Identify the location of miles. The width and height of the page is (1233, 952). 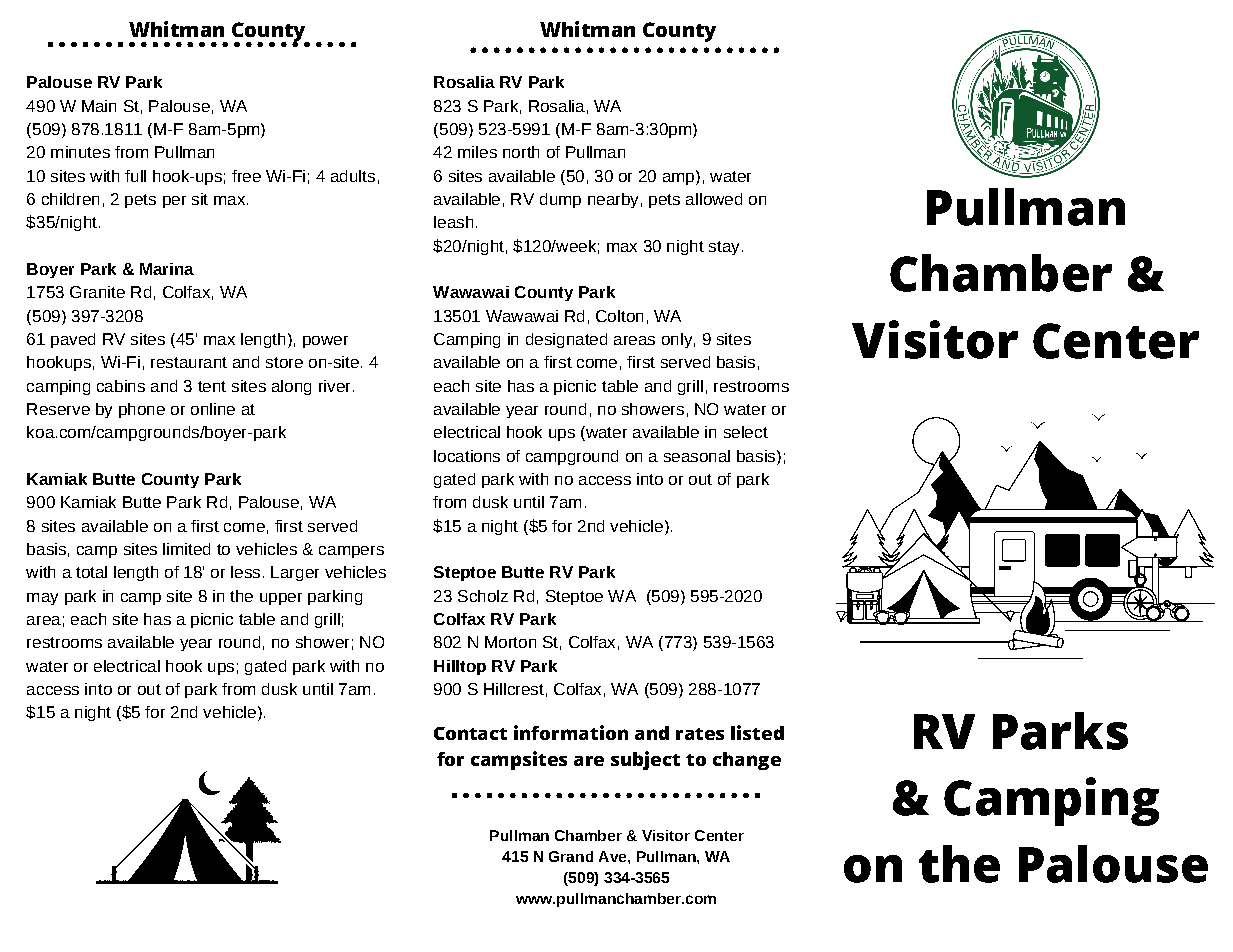
(477, 152).
